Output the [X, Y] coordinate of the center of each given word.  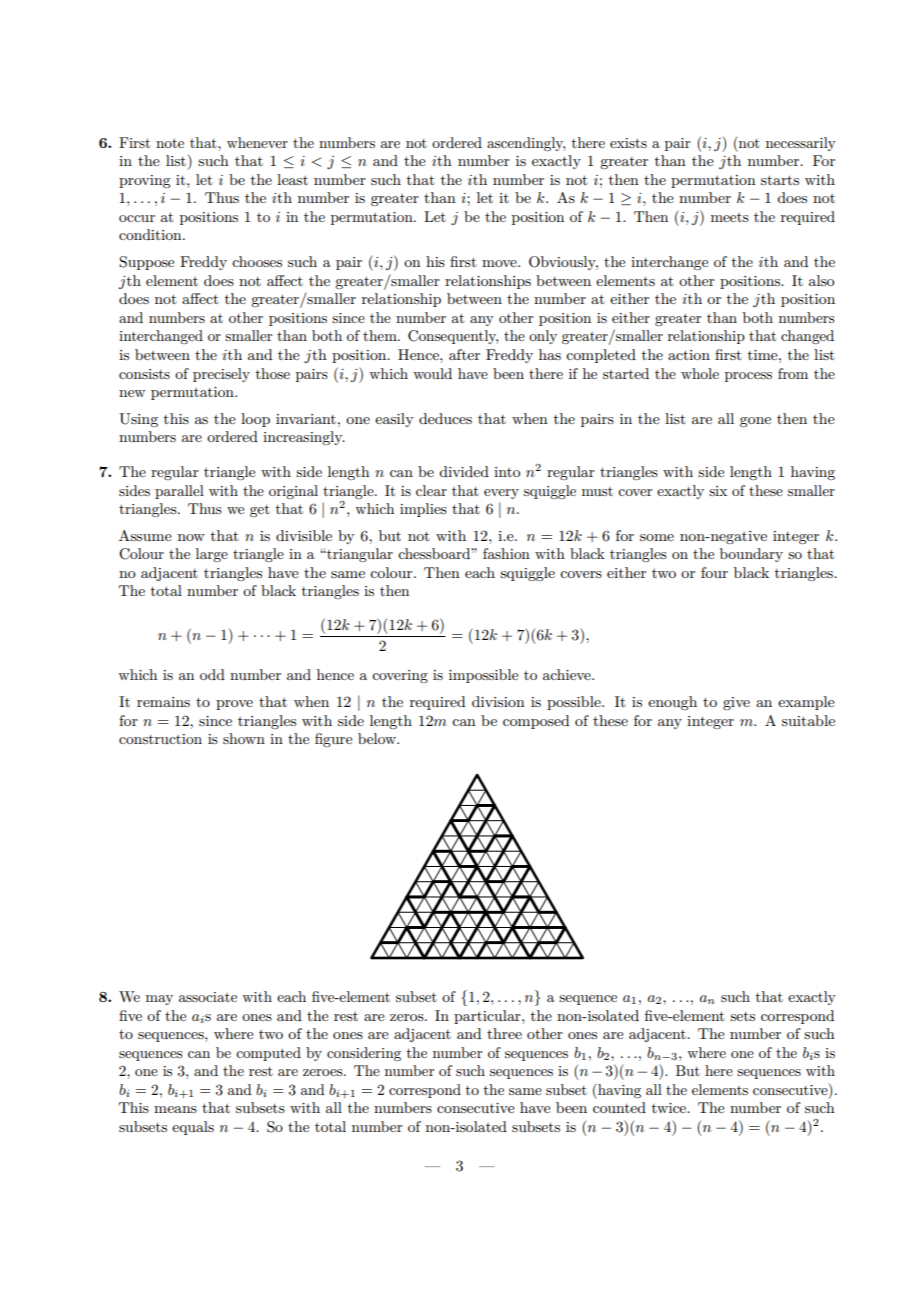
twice [670, 1108]
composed [536, 722]
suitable [808, 720]
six [718, 491]
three [504, 1033]
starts [780, 180]
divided [464, 471]
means [175, 1109]
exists [628, 143]
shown [244, 738]
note [170, 143]
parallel [179, 492]
